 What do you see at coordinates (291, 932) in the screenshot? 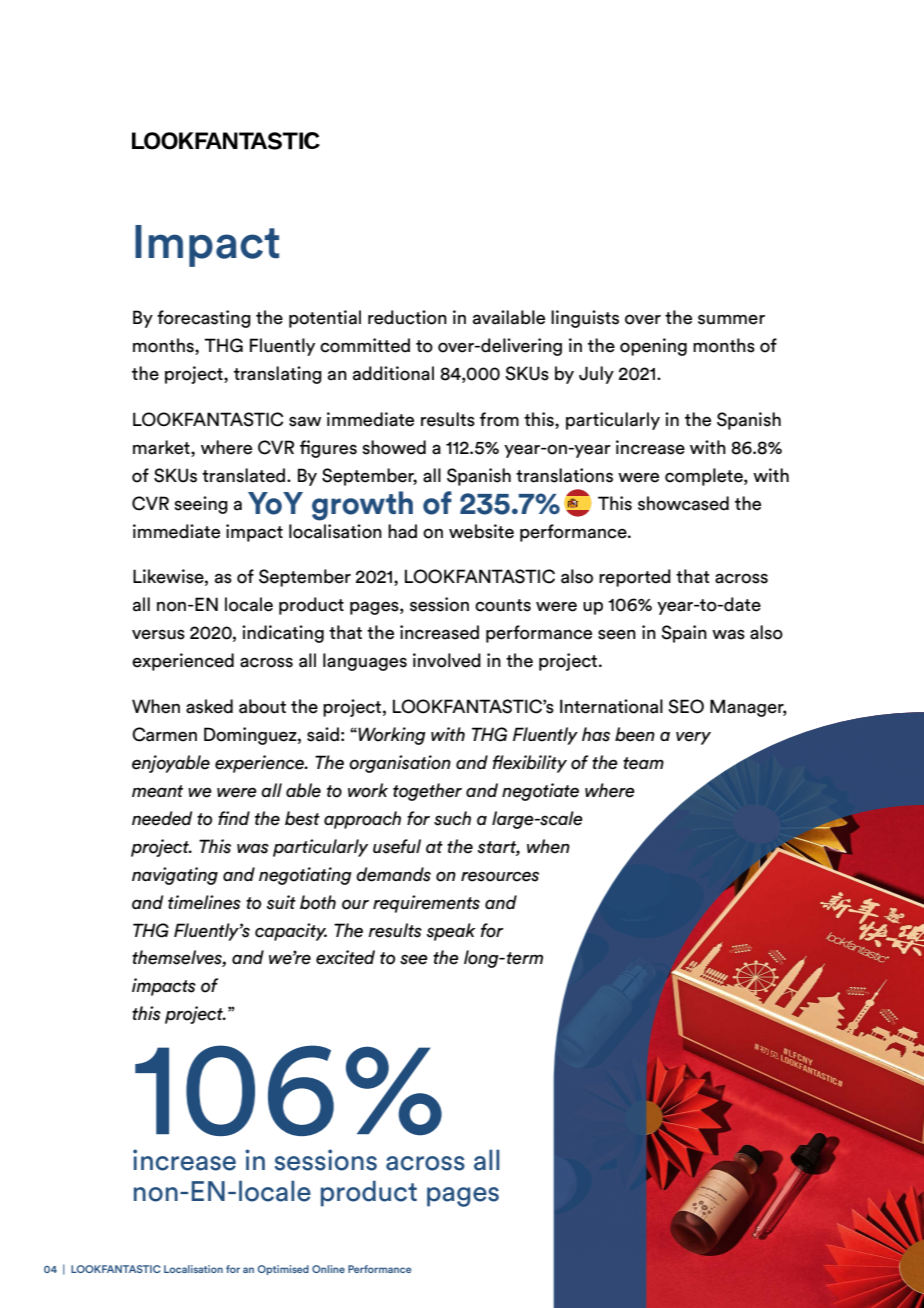
I see `capacity` at bounding box center [291, 932].
